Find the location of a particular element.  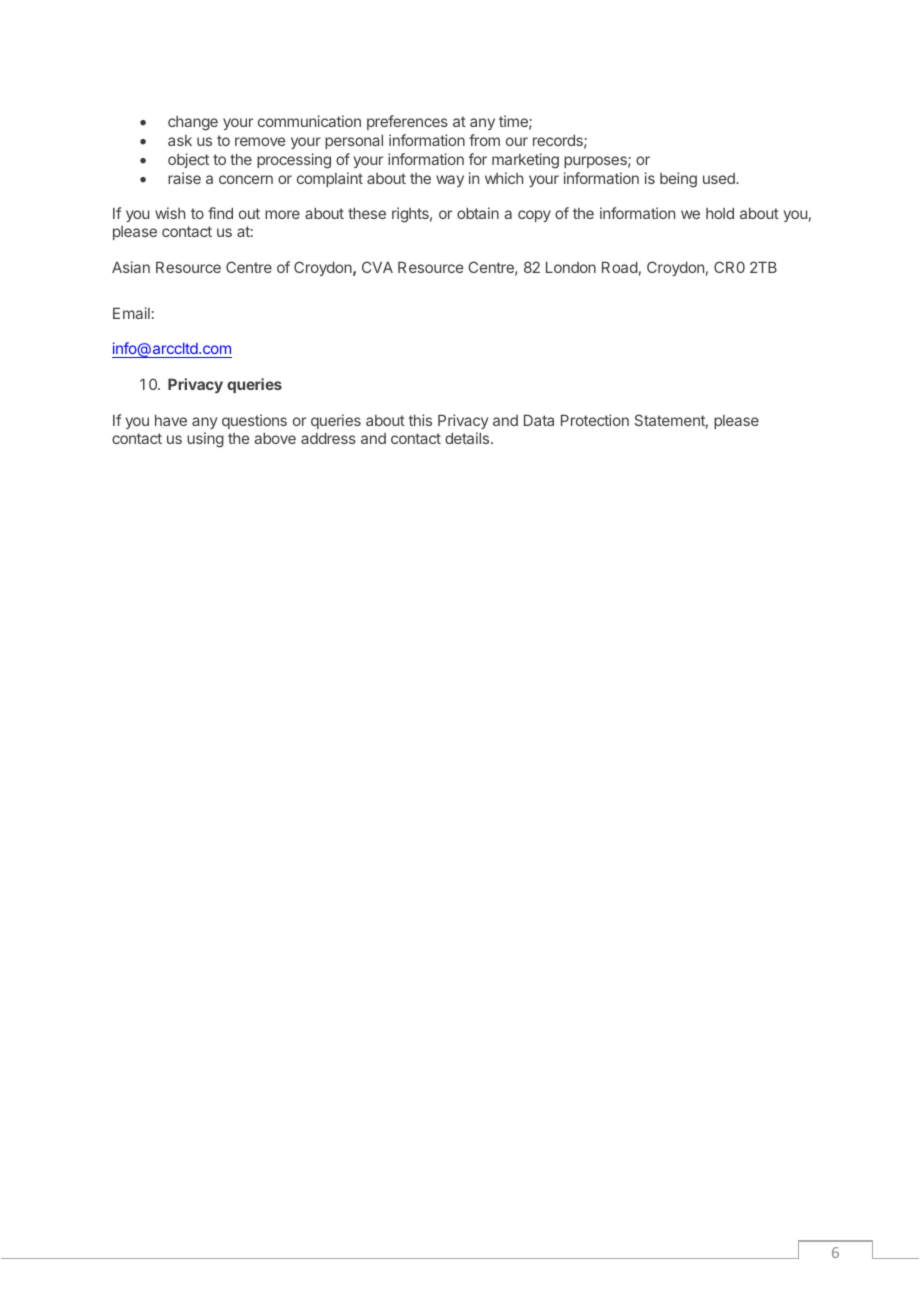

using is located at coordinates (205, 440).
